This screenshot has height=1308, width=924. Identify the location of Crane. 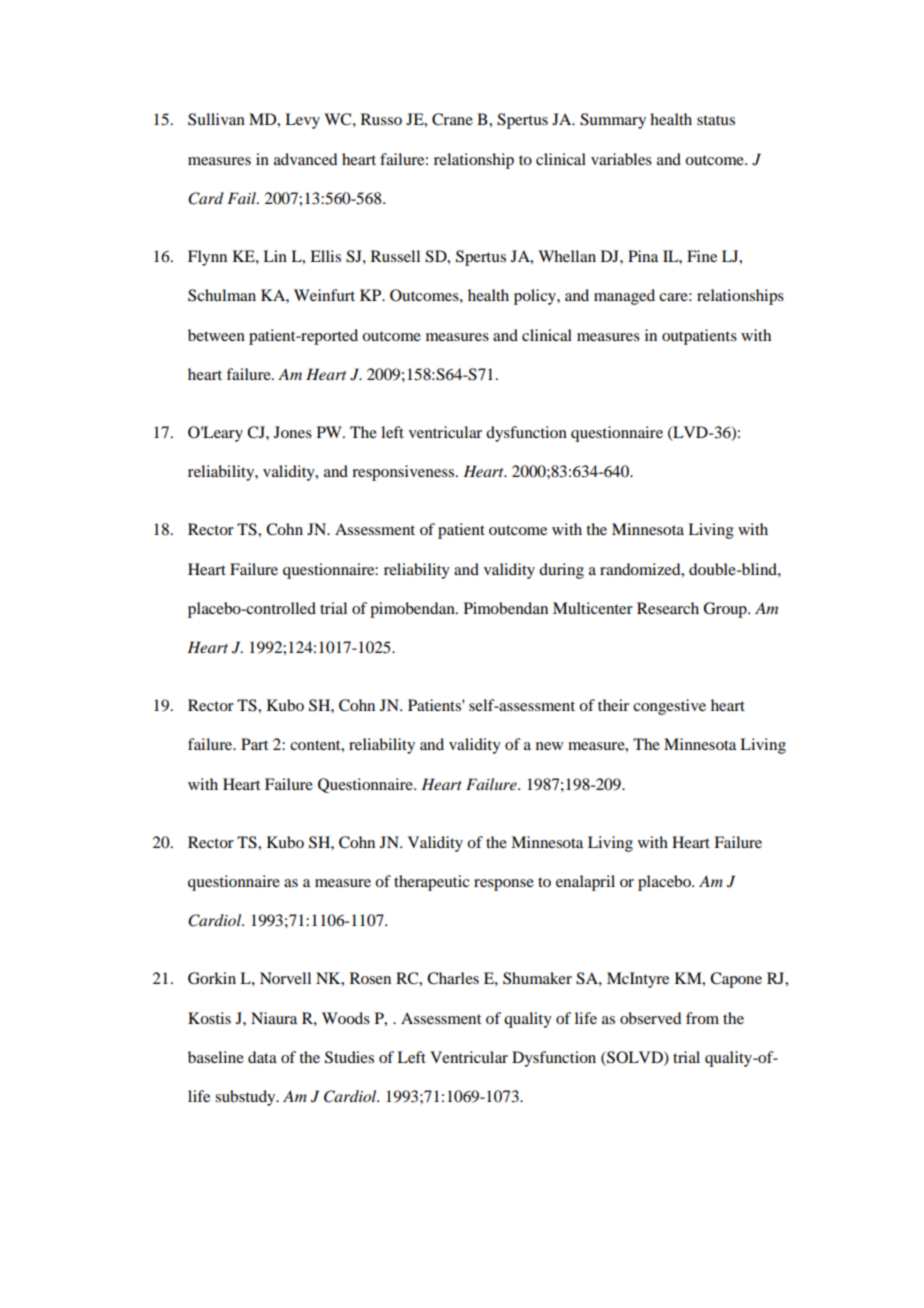
(452, 119).
